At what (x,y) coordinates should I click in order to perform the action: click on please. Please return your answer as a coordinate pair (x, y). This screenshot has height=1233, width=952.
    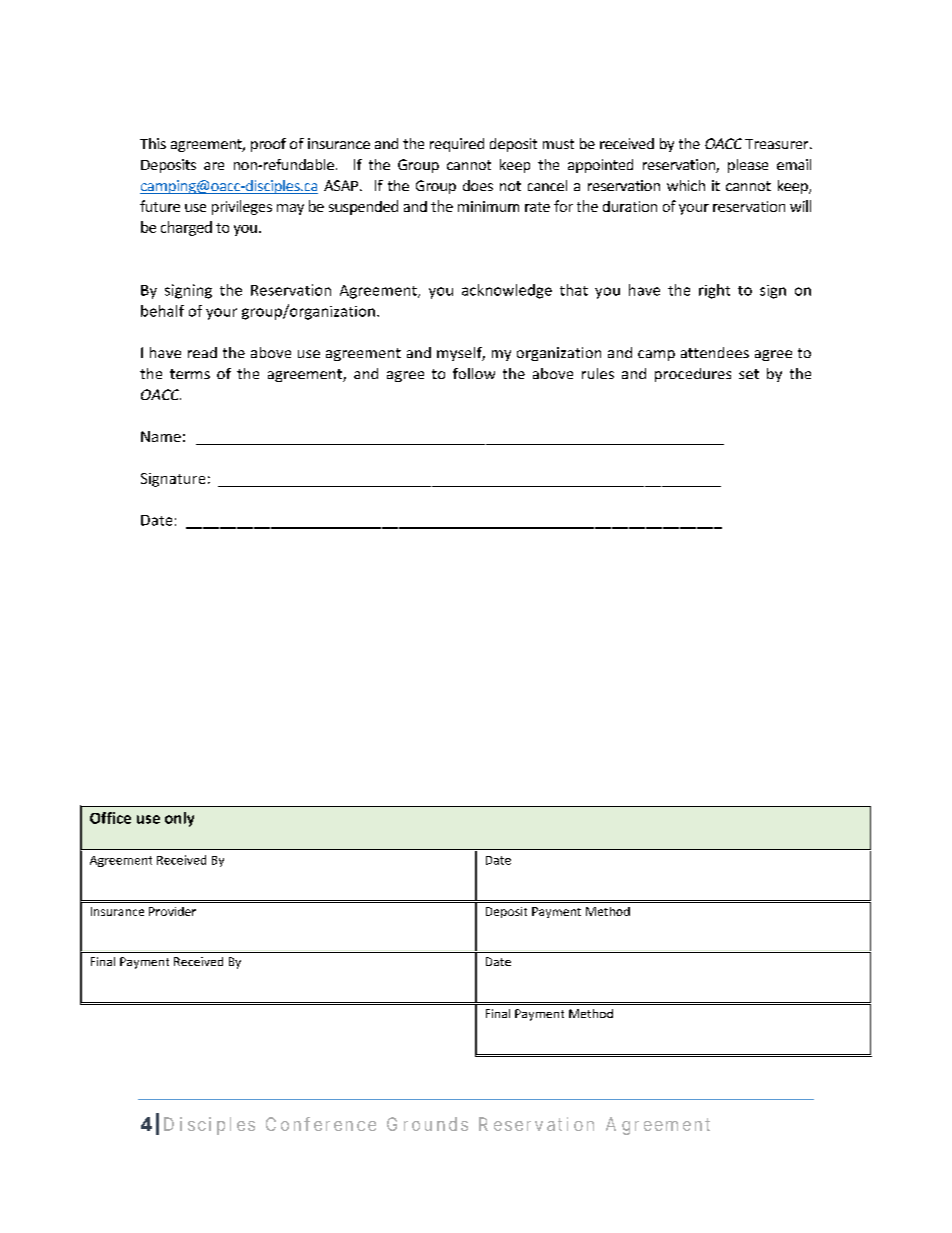
    Looking at the image, I should click on (748, 166).
